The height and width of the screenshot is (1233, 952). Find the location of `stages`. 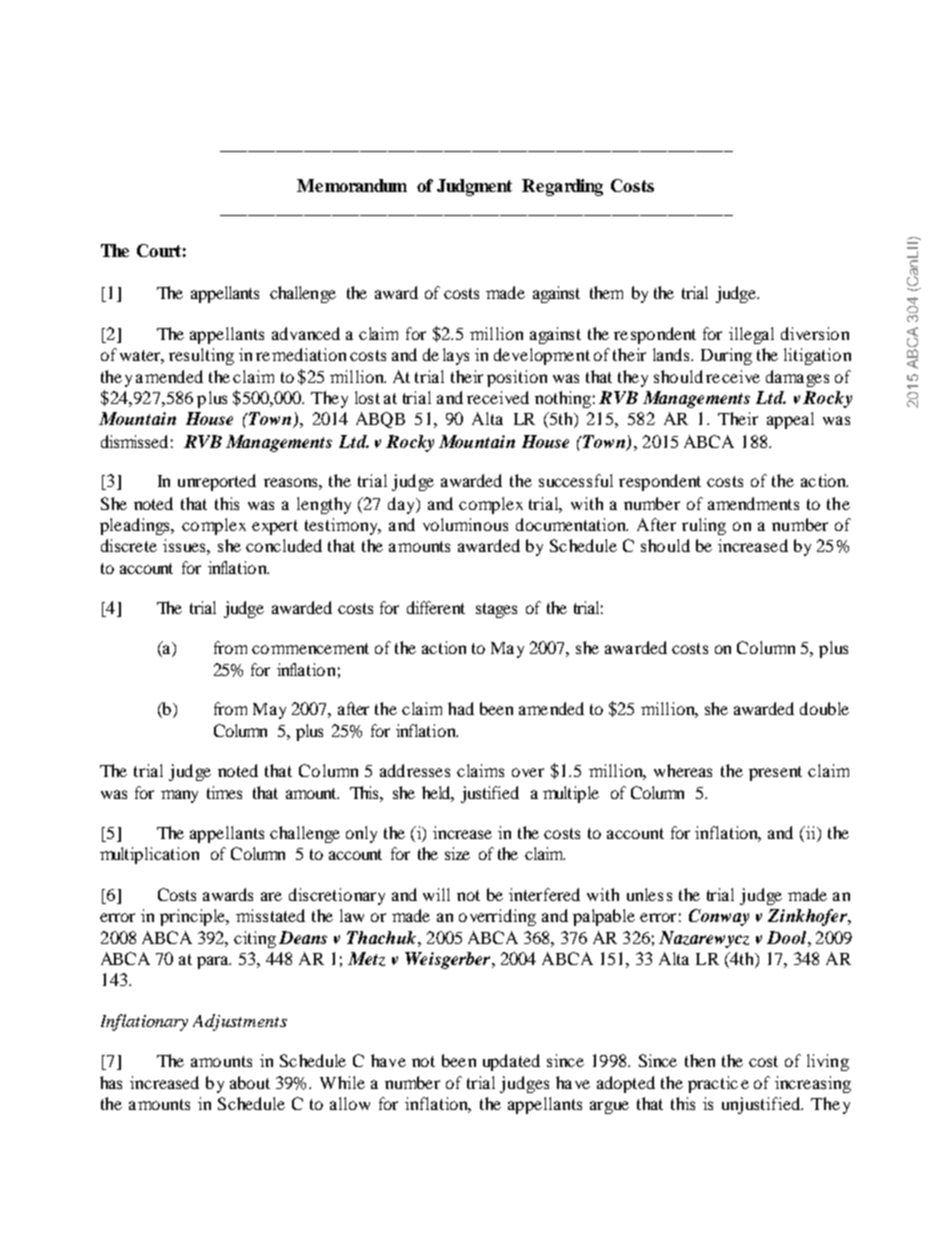

stages is located at coordinates (496, 610).
